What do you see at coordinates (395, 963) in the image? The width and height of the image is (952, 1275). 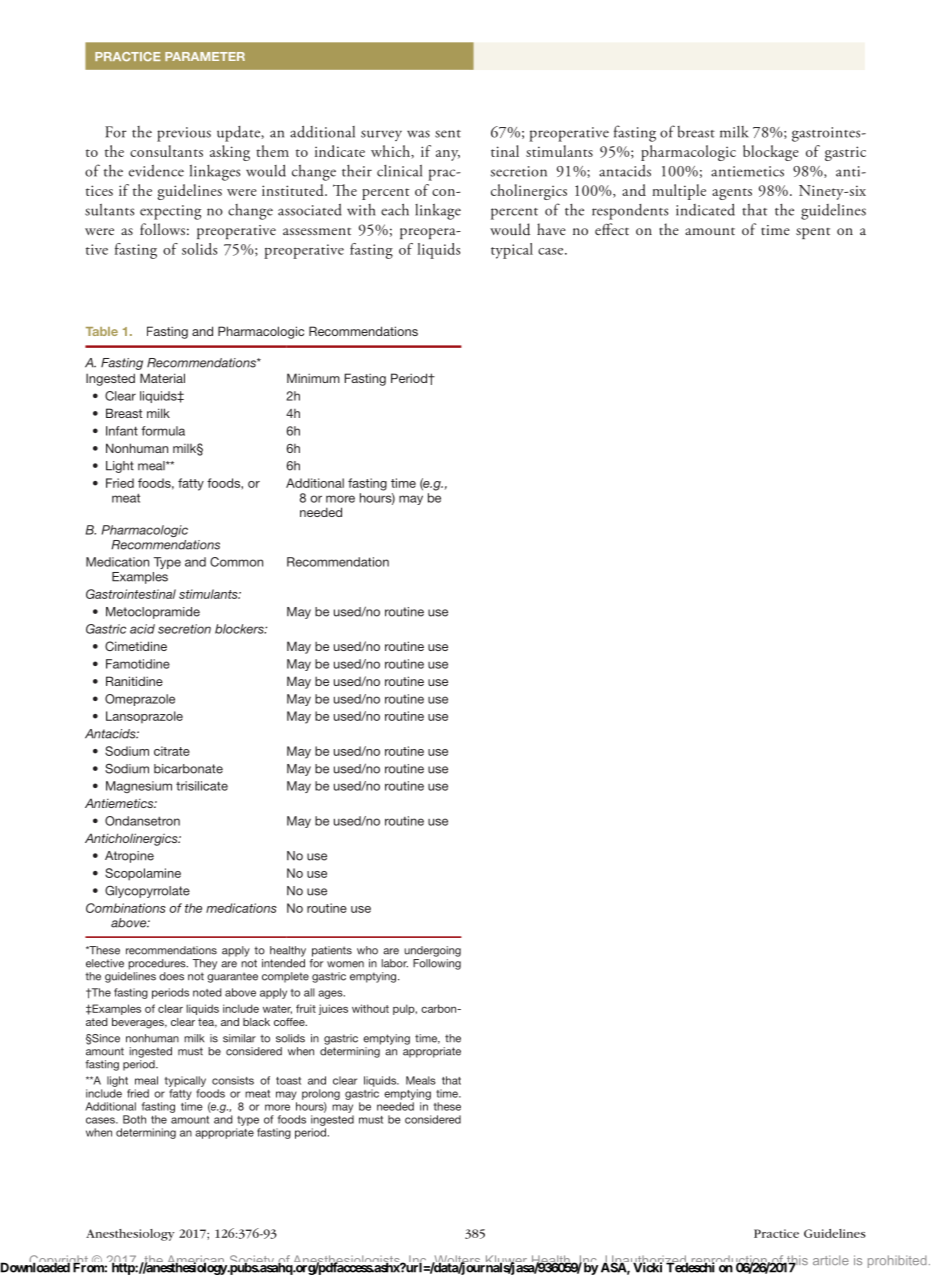 I see `labor` at bounding box center [395, 963].
